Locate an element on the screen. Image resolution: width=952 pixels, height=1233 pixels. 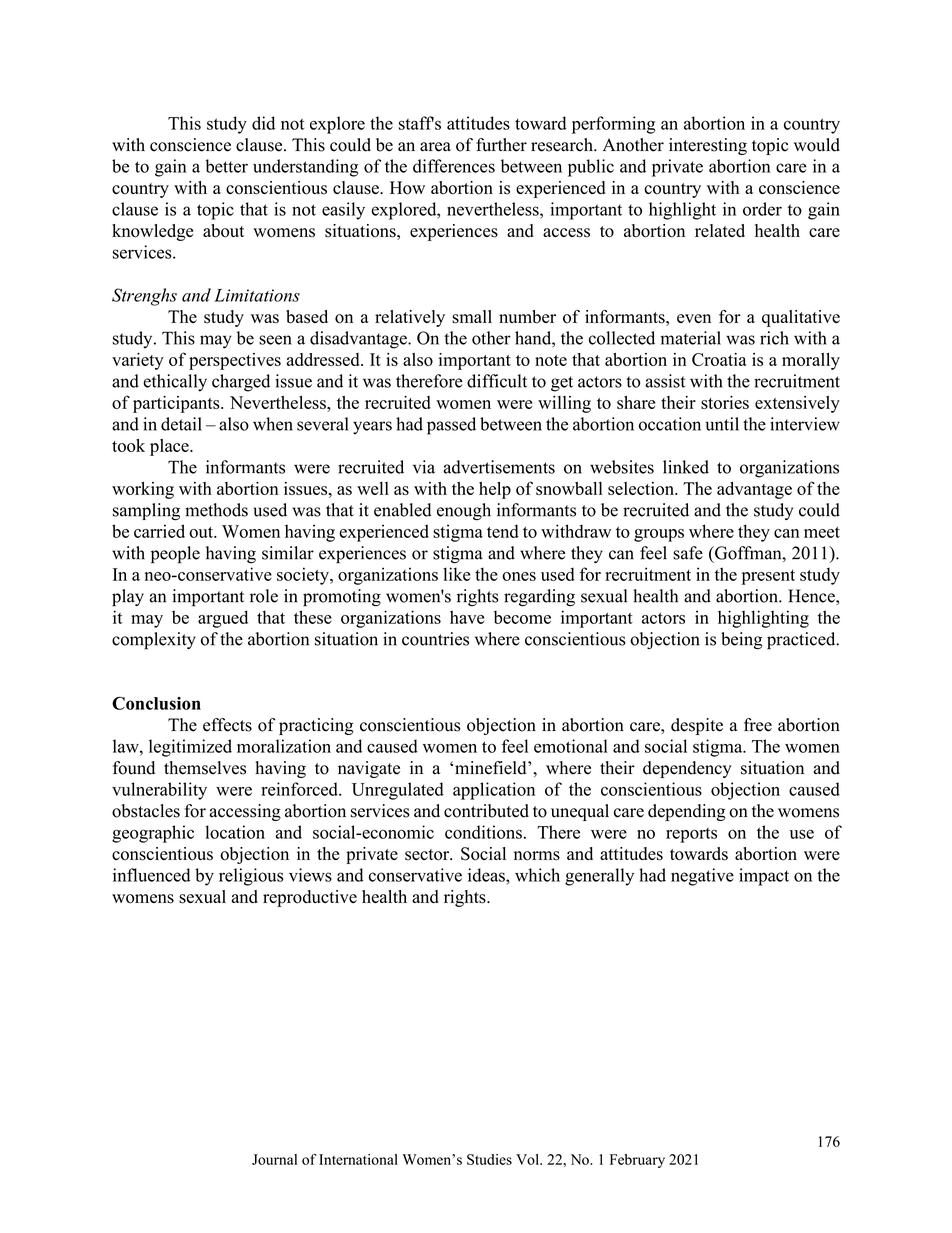
help is located at coordinates (495, 490).
